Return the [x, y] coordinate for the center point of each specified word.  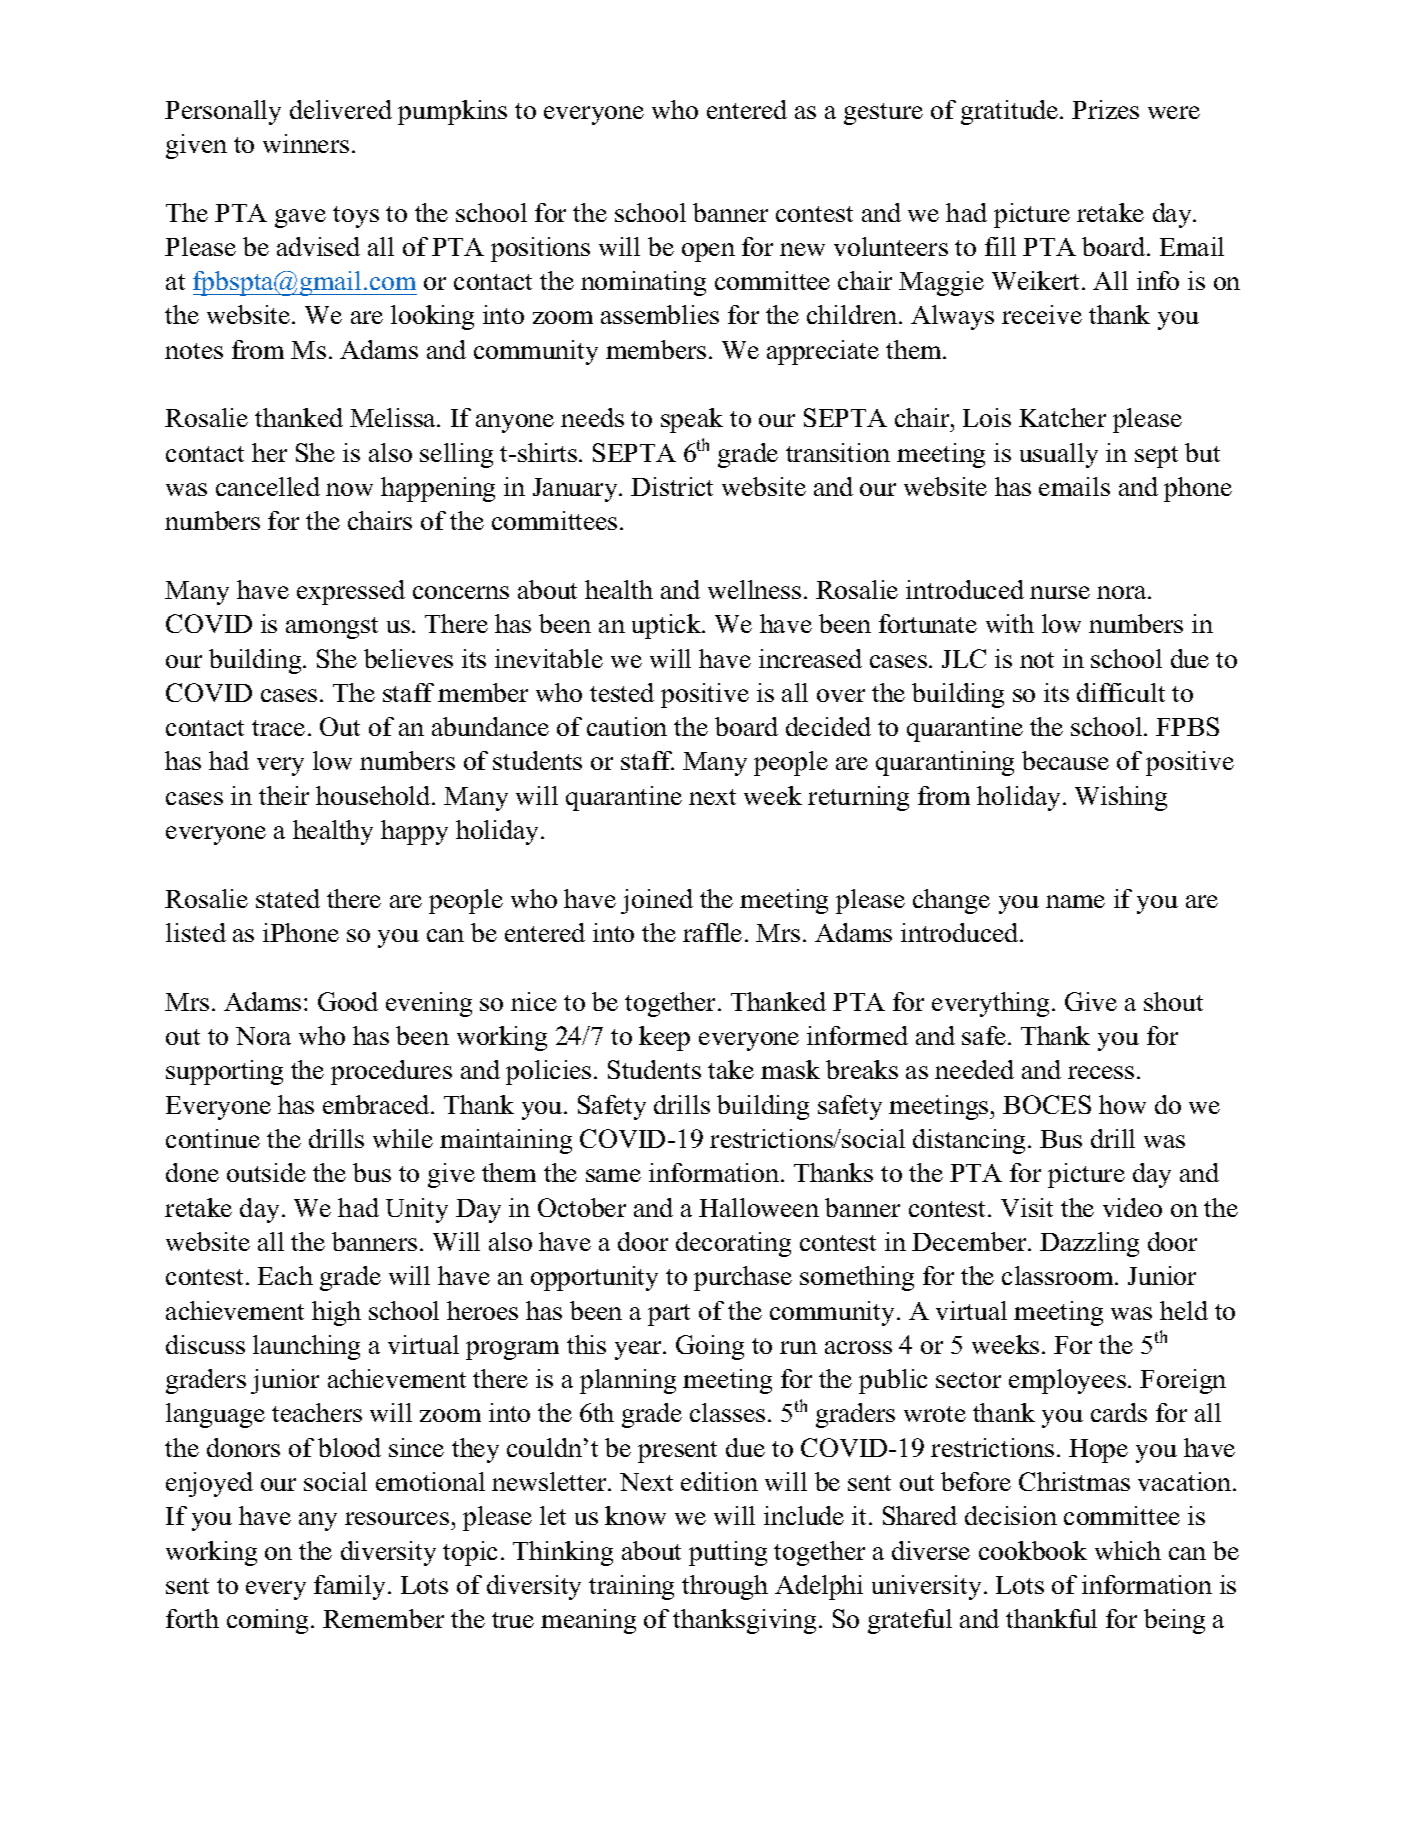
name [1075, 901]
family [351, 1587]
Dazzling [1089, 1244]
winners [306, 143]
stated [288, 898]
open [708, 252]
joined [657, 901]
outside [266, 1172]
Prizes [1105, 109]
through [725, 1587]
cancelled [268, 486]
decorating [733, 1244]
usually [1059, 455]
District [672, 486]
